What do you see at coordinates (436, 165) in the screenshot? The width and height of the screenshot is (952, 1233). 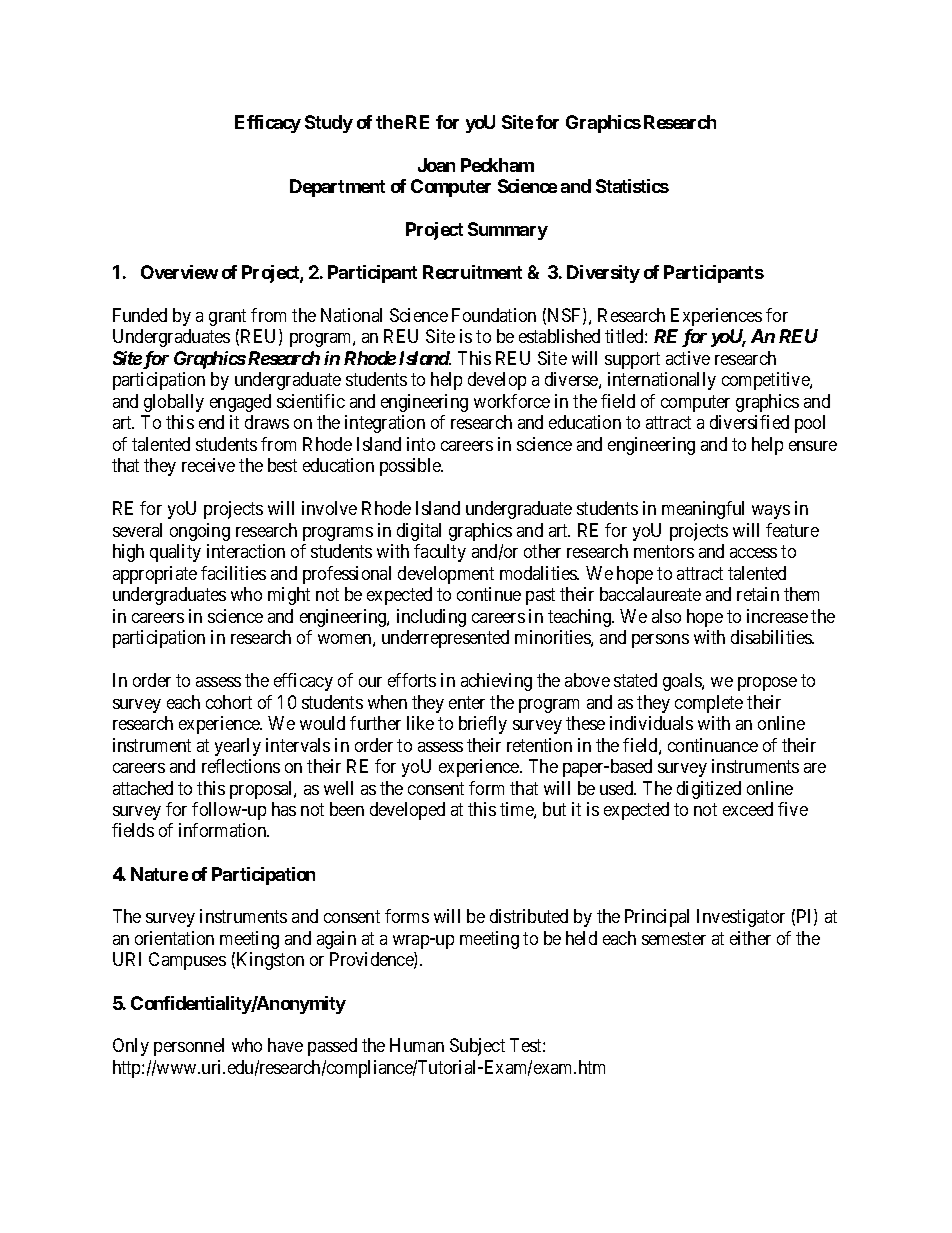 I see `Joan` at bounding box center [436, 165].
